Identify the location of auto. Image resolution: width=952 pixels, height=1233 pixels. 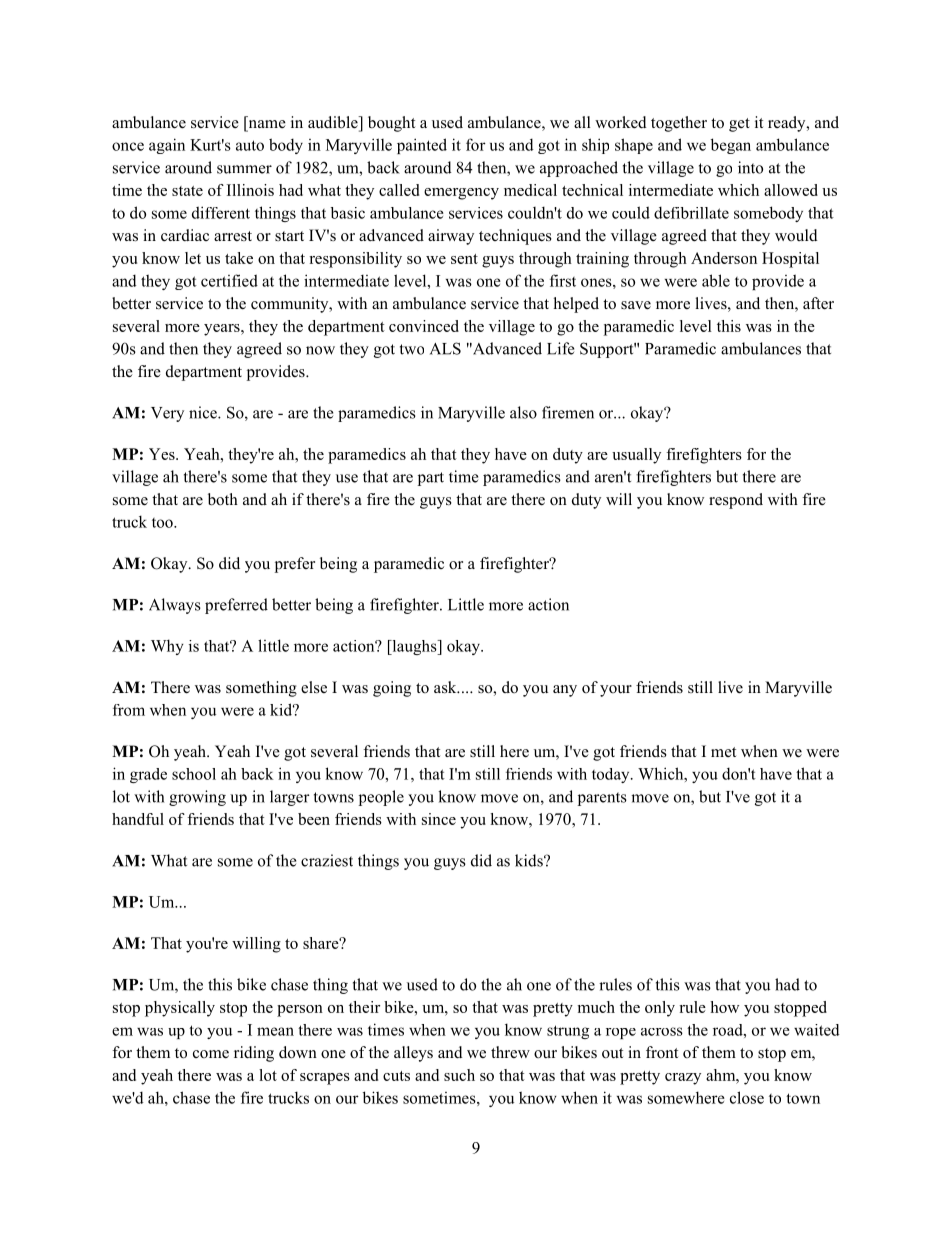
(250, 145).
